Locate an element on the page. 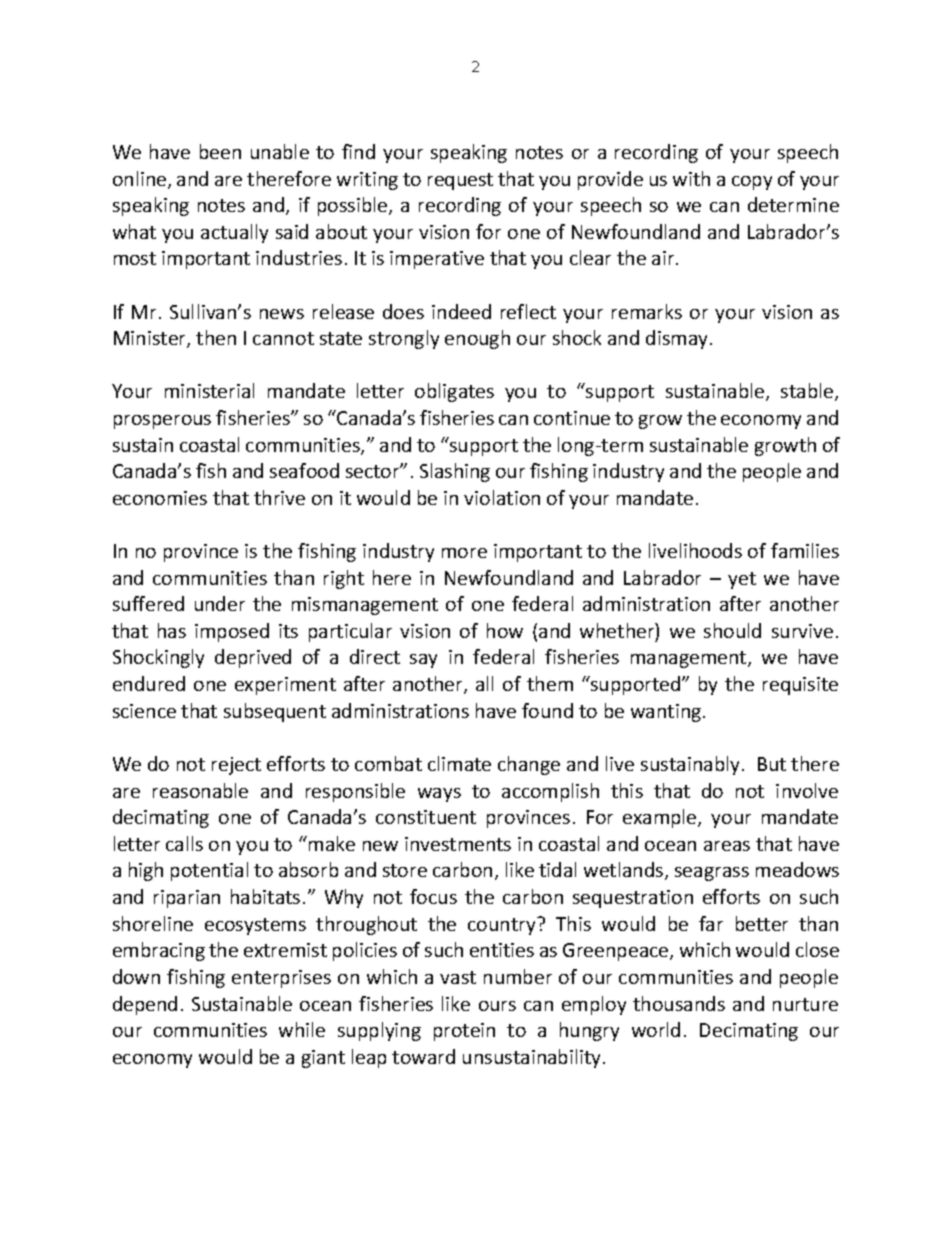 The height and width of the document is (1233, 952). under is located at coordinates (220, 603).
